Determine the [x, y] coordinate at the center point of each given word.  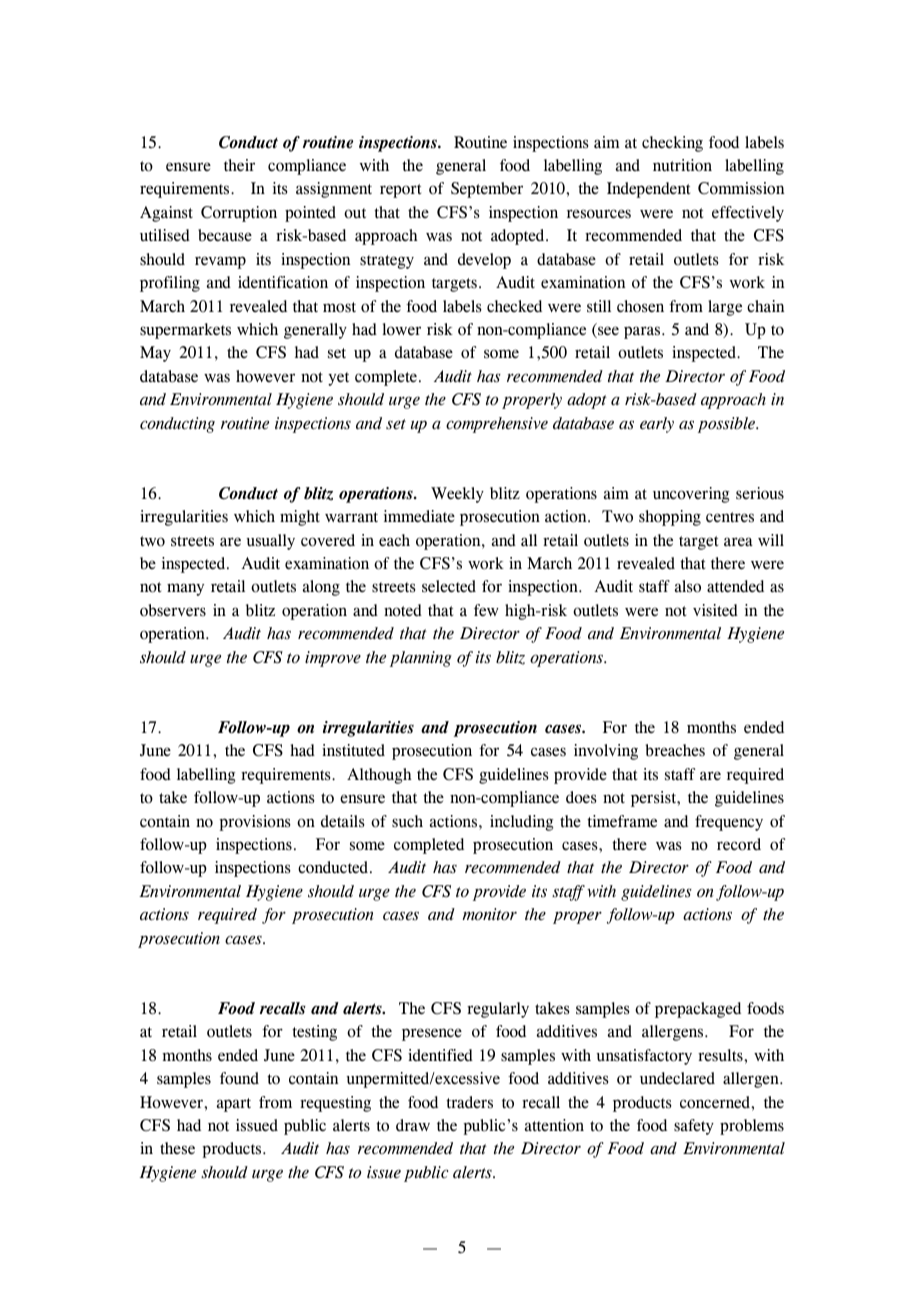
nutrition [682, 165]
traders [469, 1102]
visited [715, 610]
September [487, 190]
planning [421, 659]
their [239, 165]
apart [234, 1105]
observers [173, 610]
